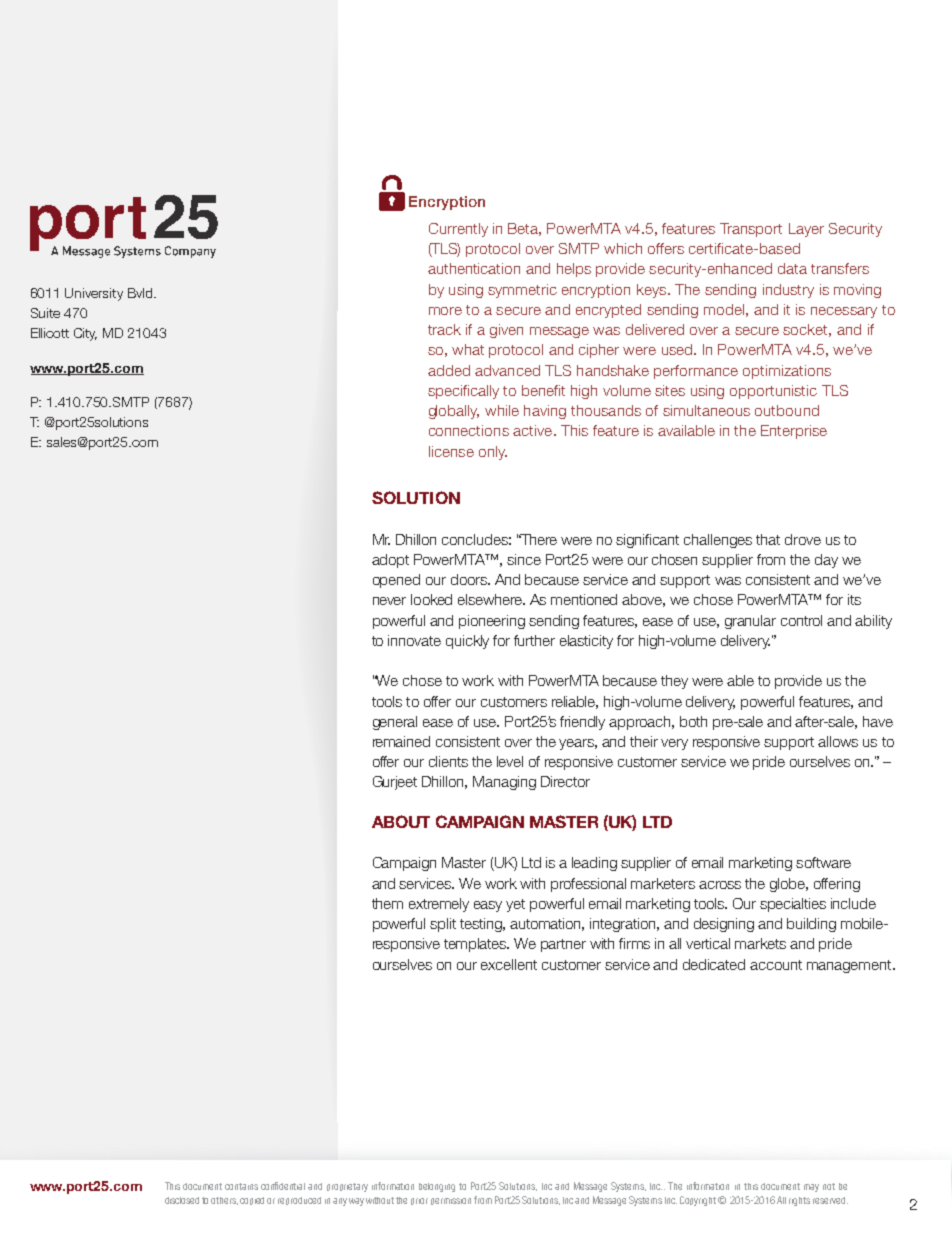 This screenshot has height=1233, width=952. I want to click on disclosed, so click(182, 1200).
